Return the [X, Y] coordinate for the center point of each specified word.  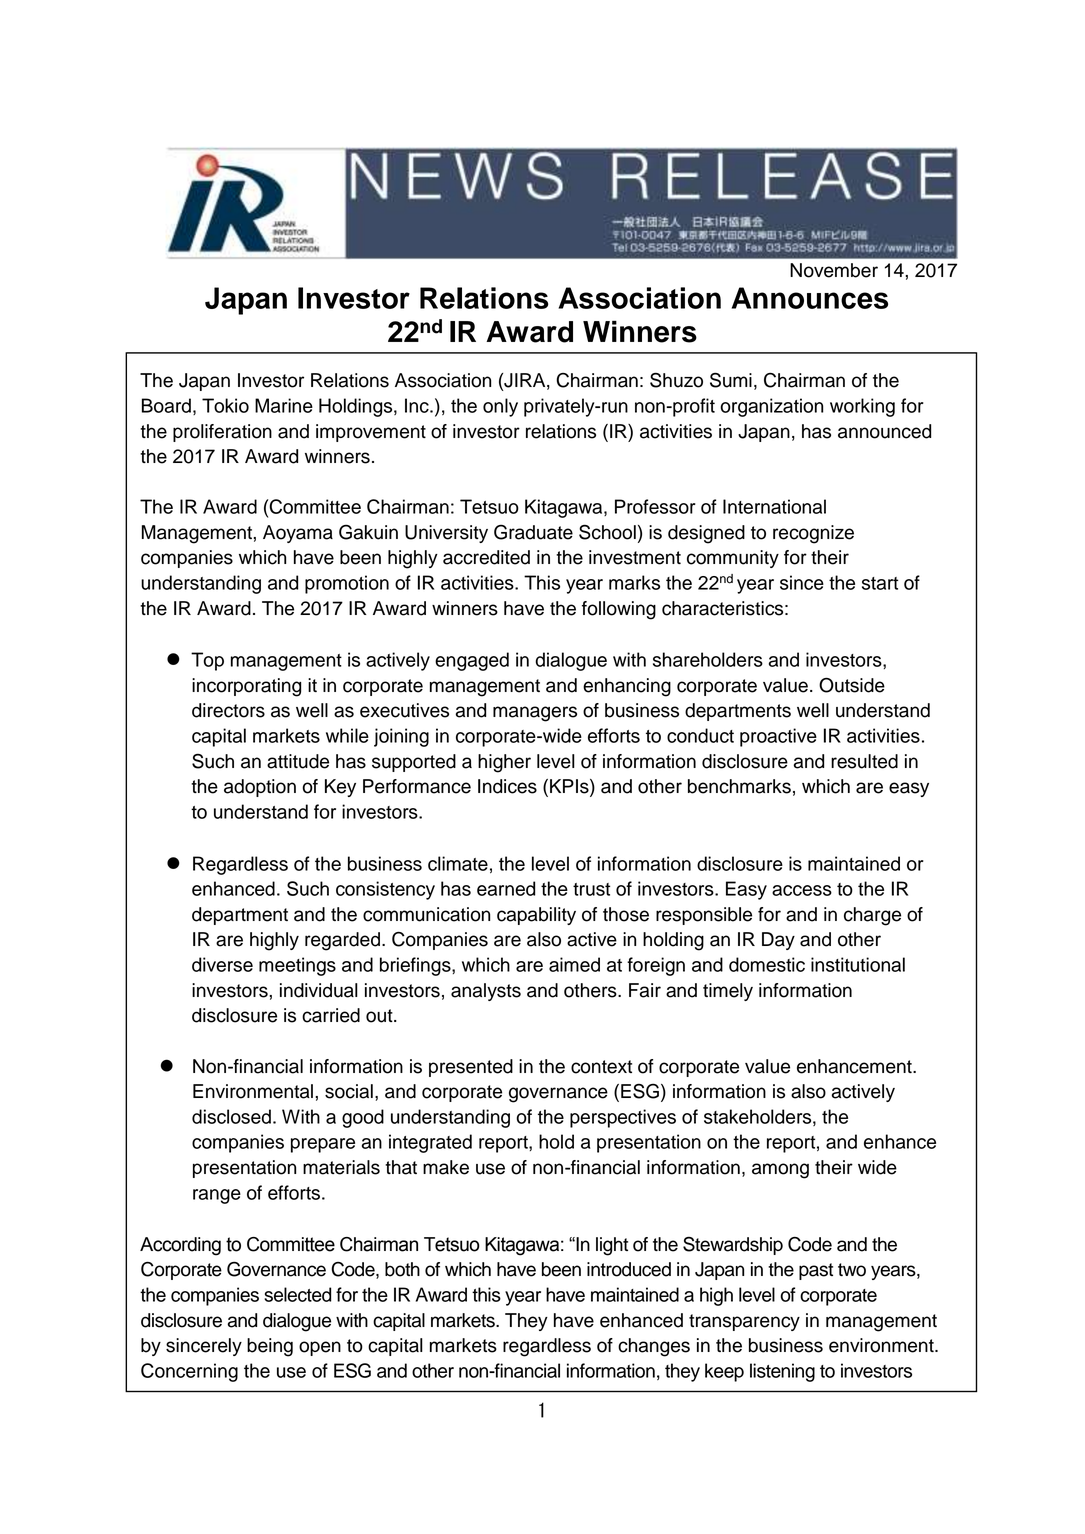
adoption [260, 788]
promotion [347, 584]
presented [471, 1068]
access [802, 890]
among [780, 1171]
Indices [507, 786]
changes [654, 1347]
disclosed [231, 1116]
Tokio [225, 405]
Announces [810, 298]
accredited [486, 557]
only [500, 407]
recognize [813, 534]
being [270, 1347]
